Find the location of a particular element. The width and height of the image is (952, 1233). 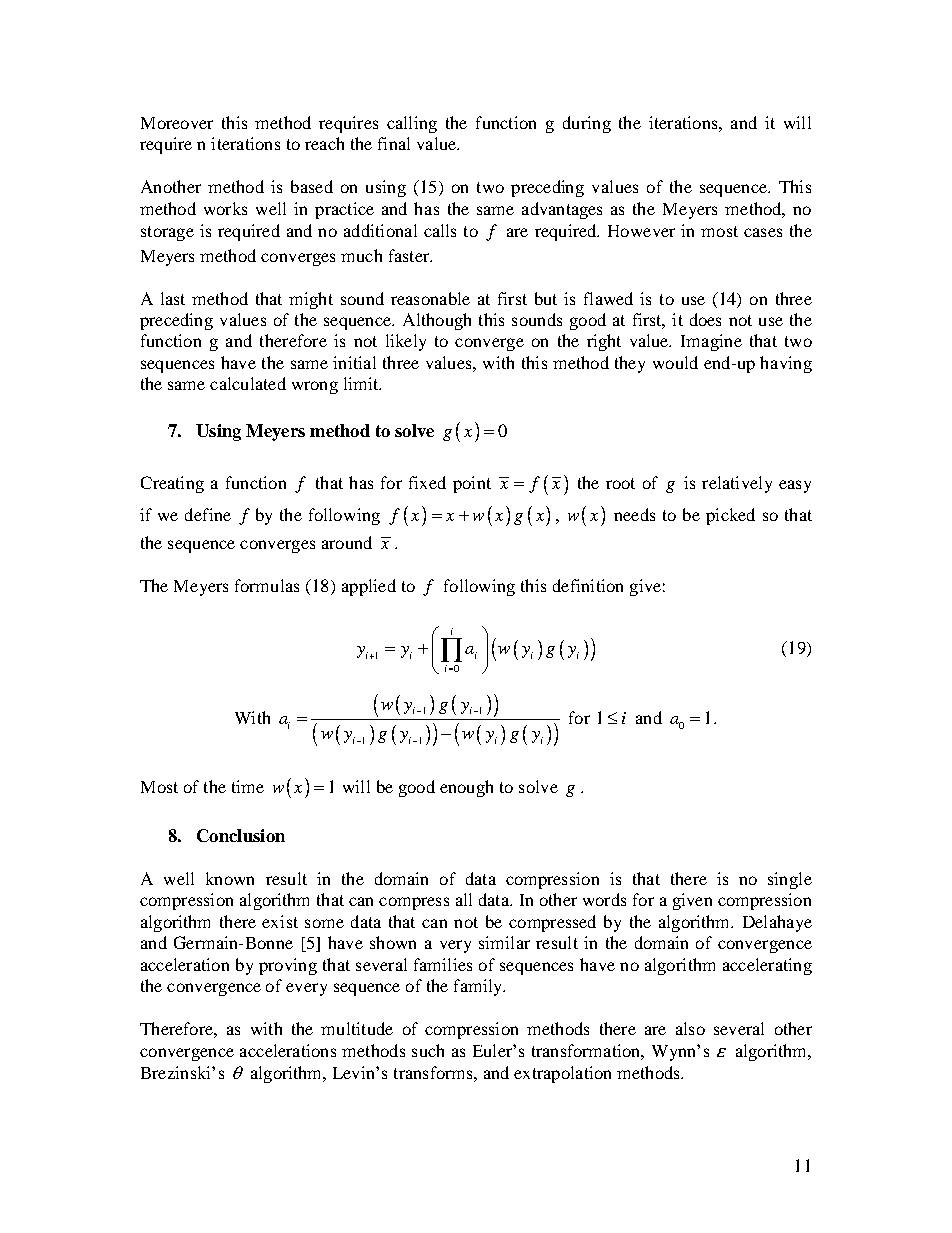

cases is located at coordinates (763, 232).
